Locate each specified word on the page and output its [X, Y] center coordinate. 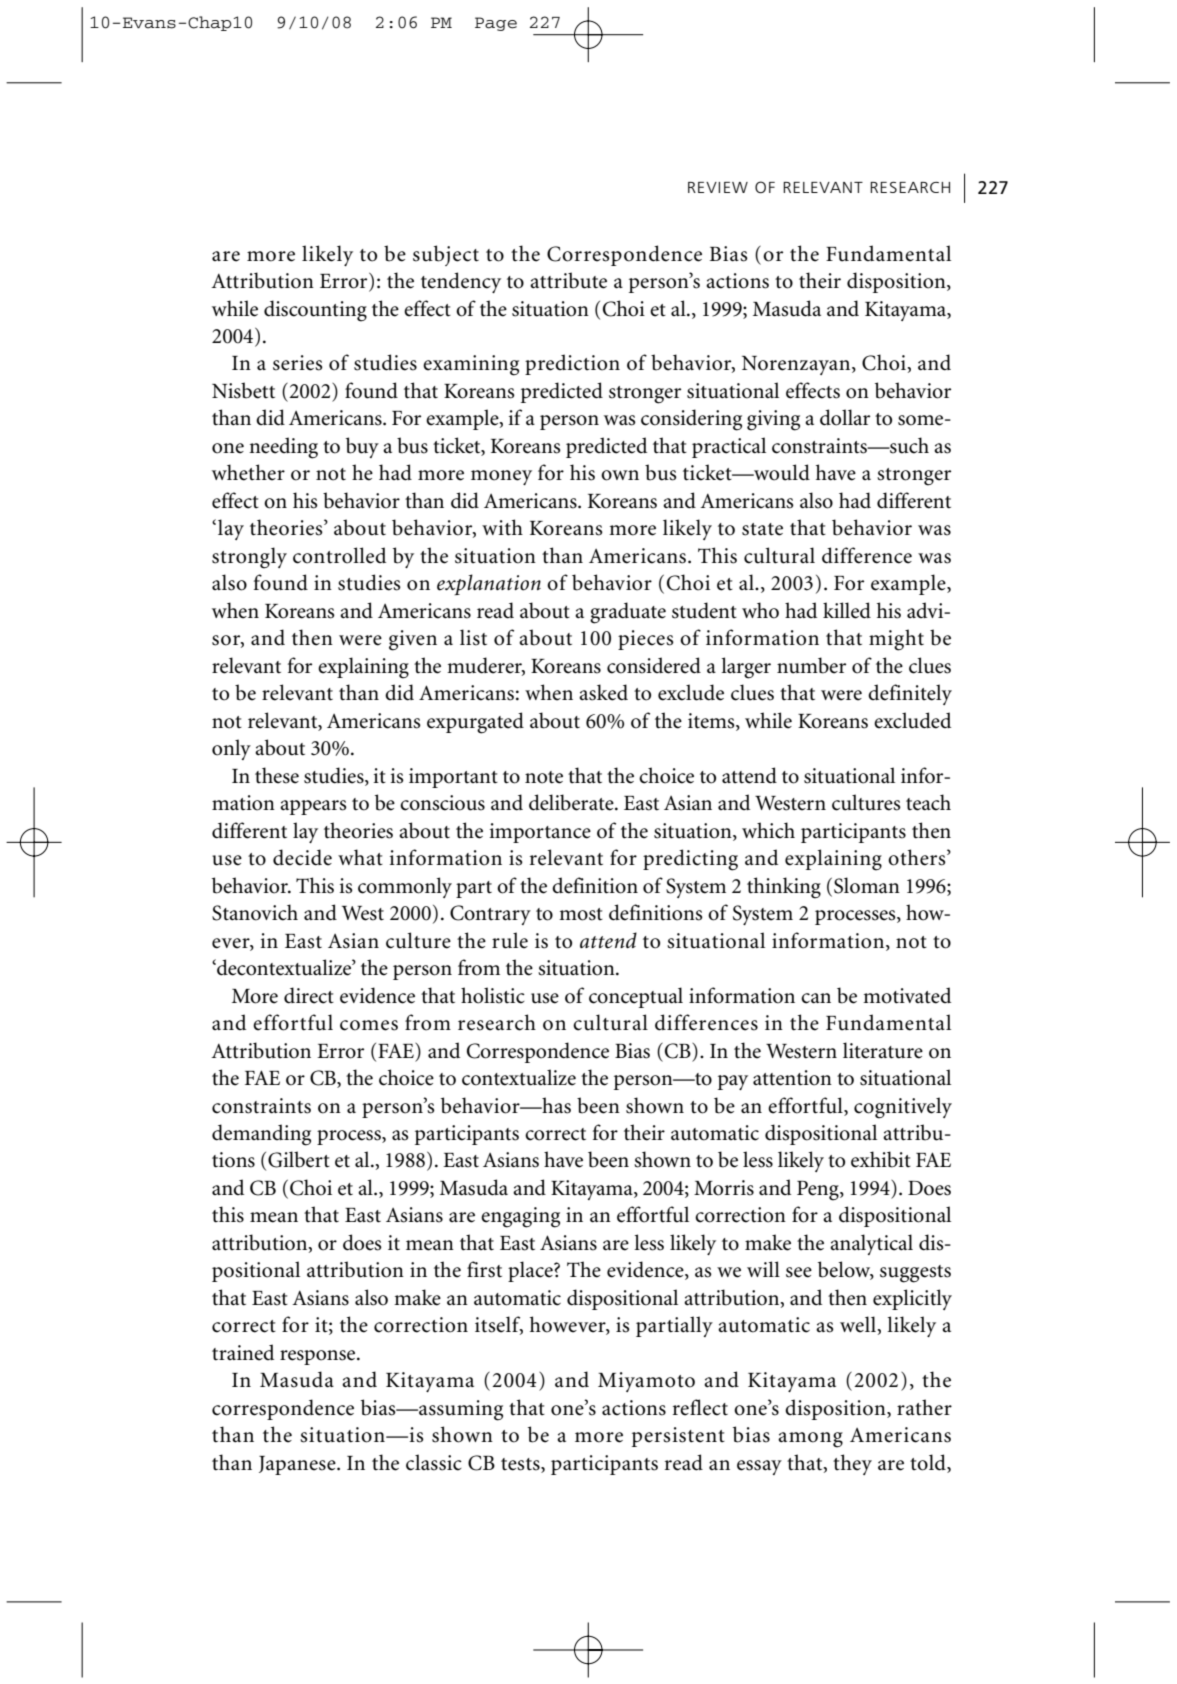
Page [496, 24]
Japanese [298, 1465]
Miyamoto [646, 1382]
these [277, 775]
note [544, 777]
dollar [845, 417]
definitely [910, 694]
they [852, 1464]
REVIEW [718, 187]
